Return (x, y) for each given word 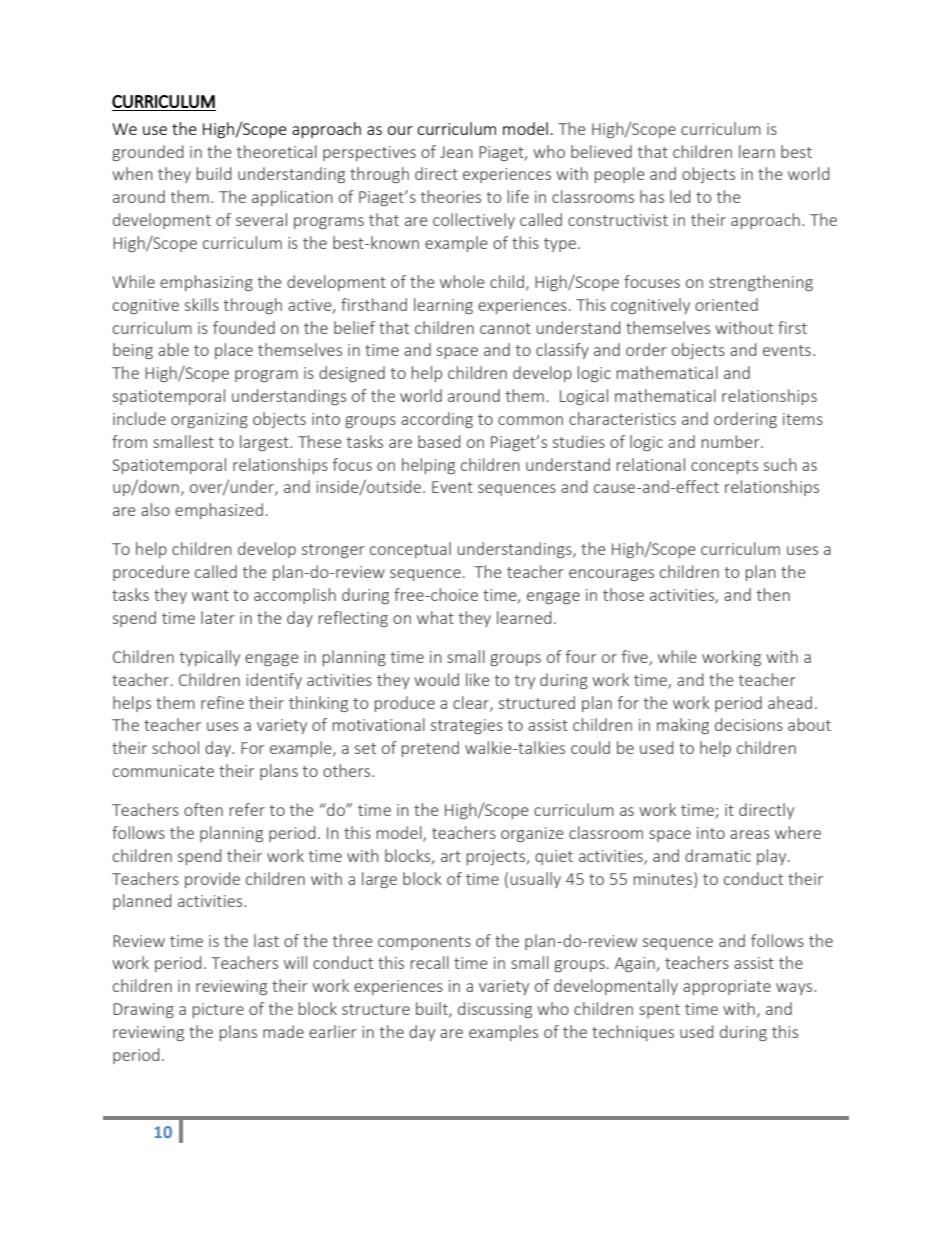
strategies (467, 726)
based (439, 441)
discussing (495, 1010)
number (732, 441)
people (620, 175)
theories (451, 196)
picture (218, 1010)
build (214, 173)
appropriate (727, 987)
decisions (749, 724)
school (175, 747)
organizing (209, 420)
